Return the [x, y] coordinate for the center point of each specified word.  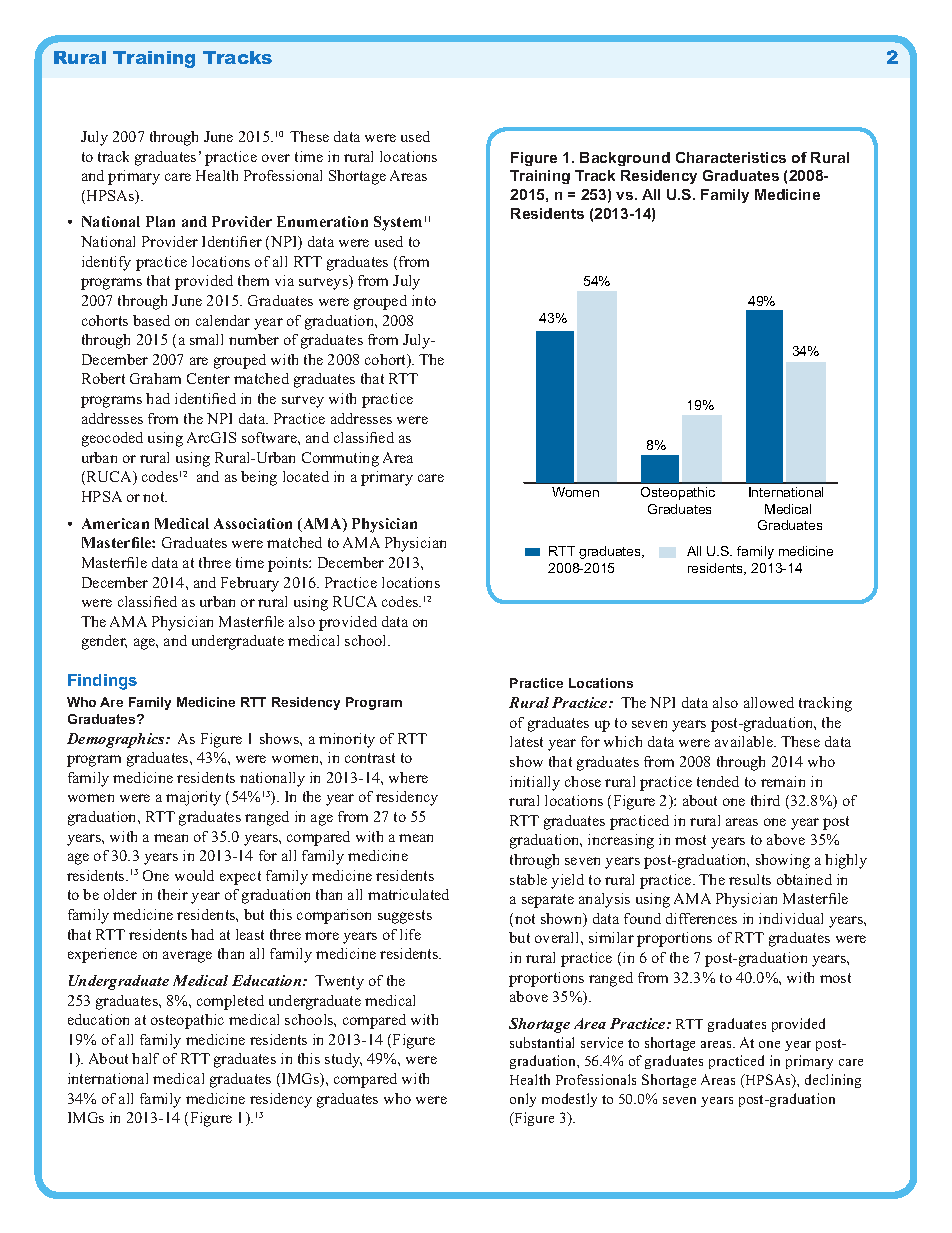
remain [783, 781]
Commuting [340, 459]
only [523, 1100]
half [145, 1058]
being [259, 478]
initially [535, 783]
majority [193, 798]
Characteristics [731, 157]
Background [625, 159]
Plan [160, 221]
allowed [769, 702]
